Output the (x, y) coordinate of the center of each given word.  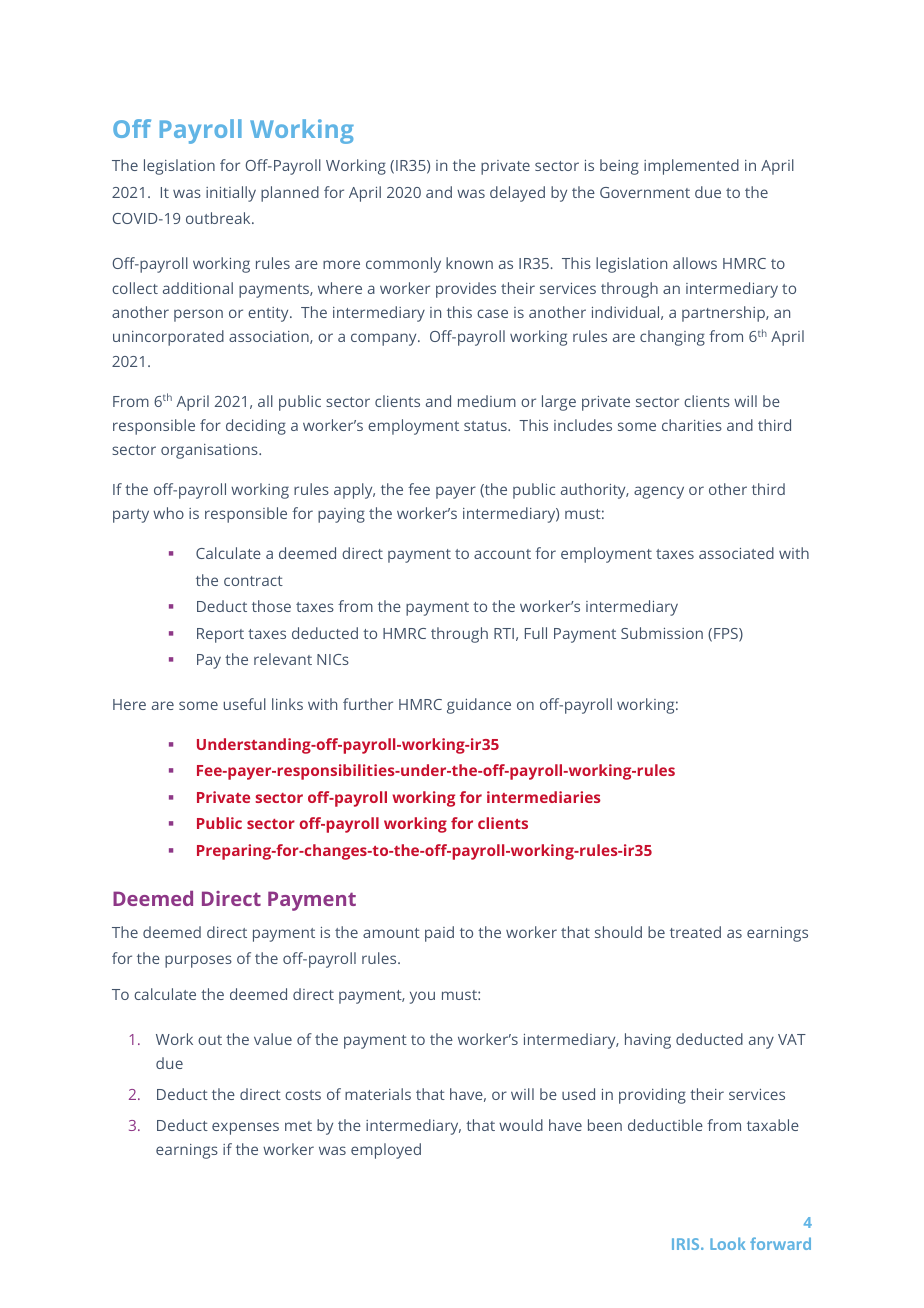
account (502, 554)
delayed (517, 194)
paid (439, 934)
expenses (245, 1128)
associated (736, 553)
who (168, 513)
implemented (691, 167)
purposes (198, 961)
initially (231, 194)
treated (695, 932)
